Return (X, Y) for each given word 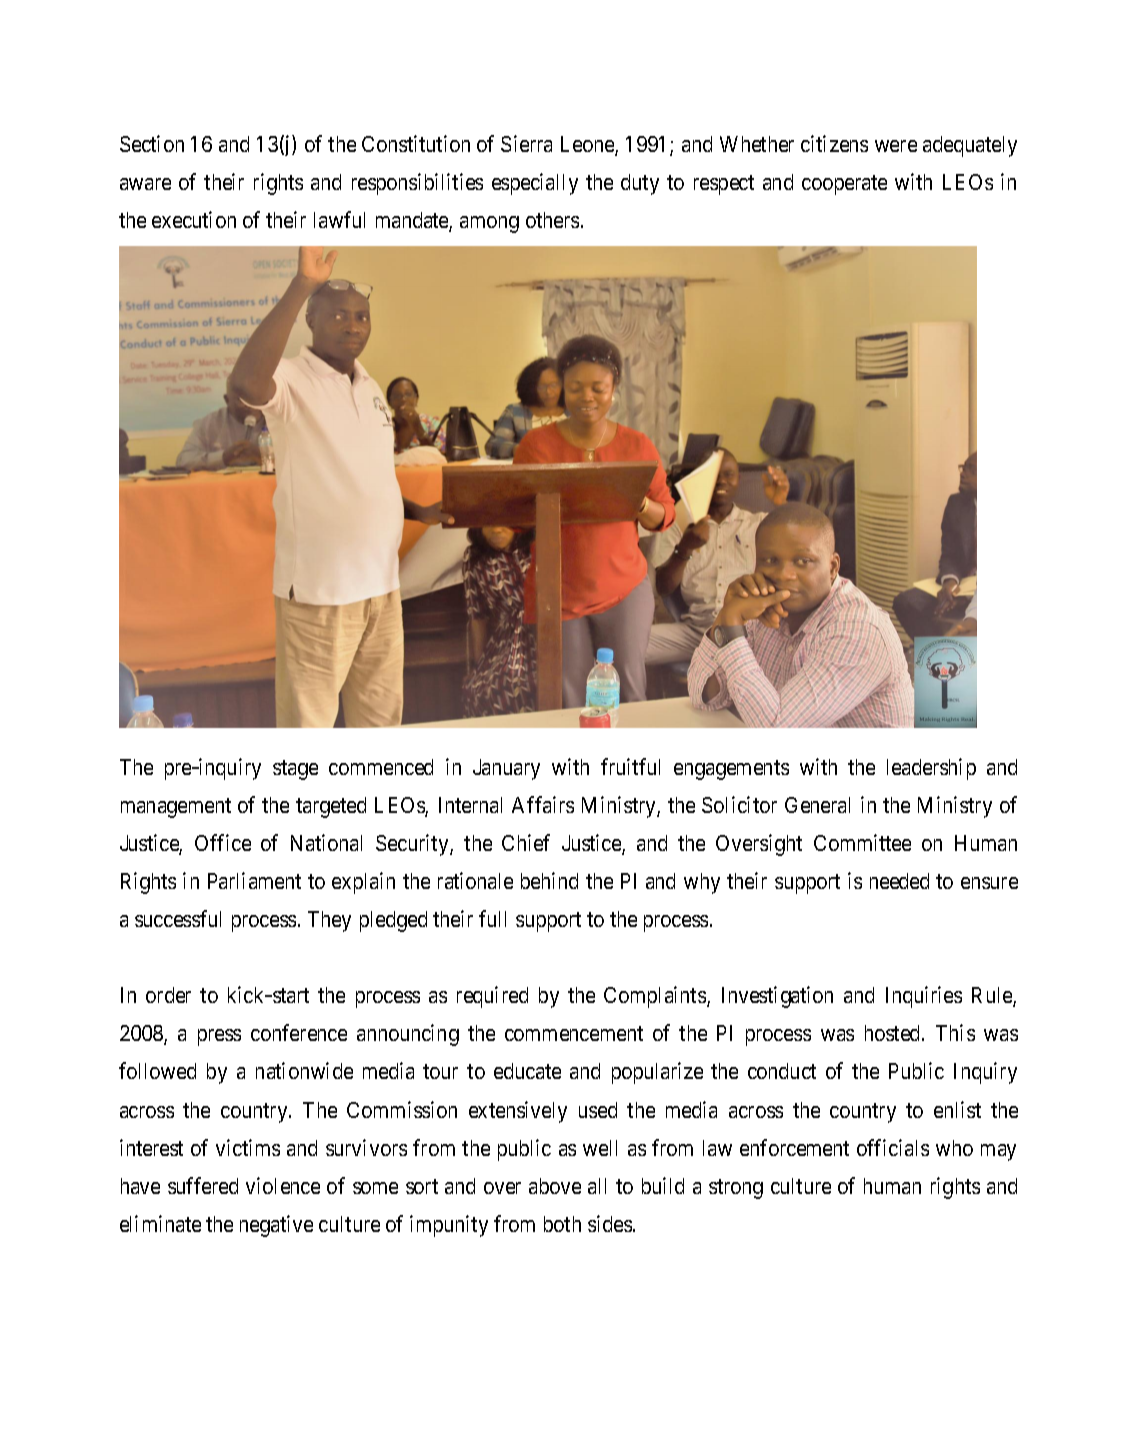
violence (283, 1185)
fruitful (630, 766)
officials (893, 1147)
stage (295, 770)
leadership (931, 769)
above (555, 1186)
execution (194, 219)
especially (535, 184)
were (896, 146)
